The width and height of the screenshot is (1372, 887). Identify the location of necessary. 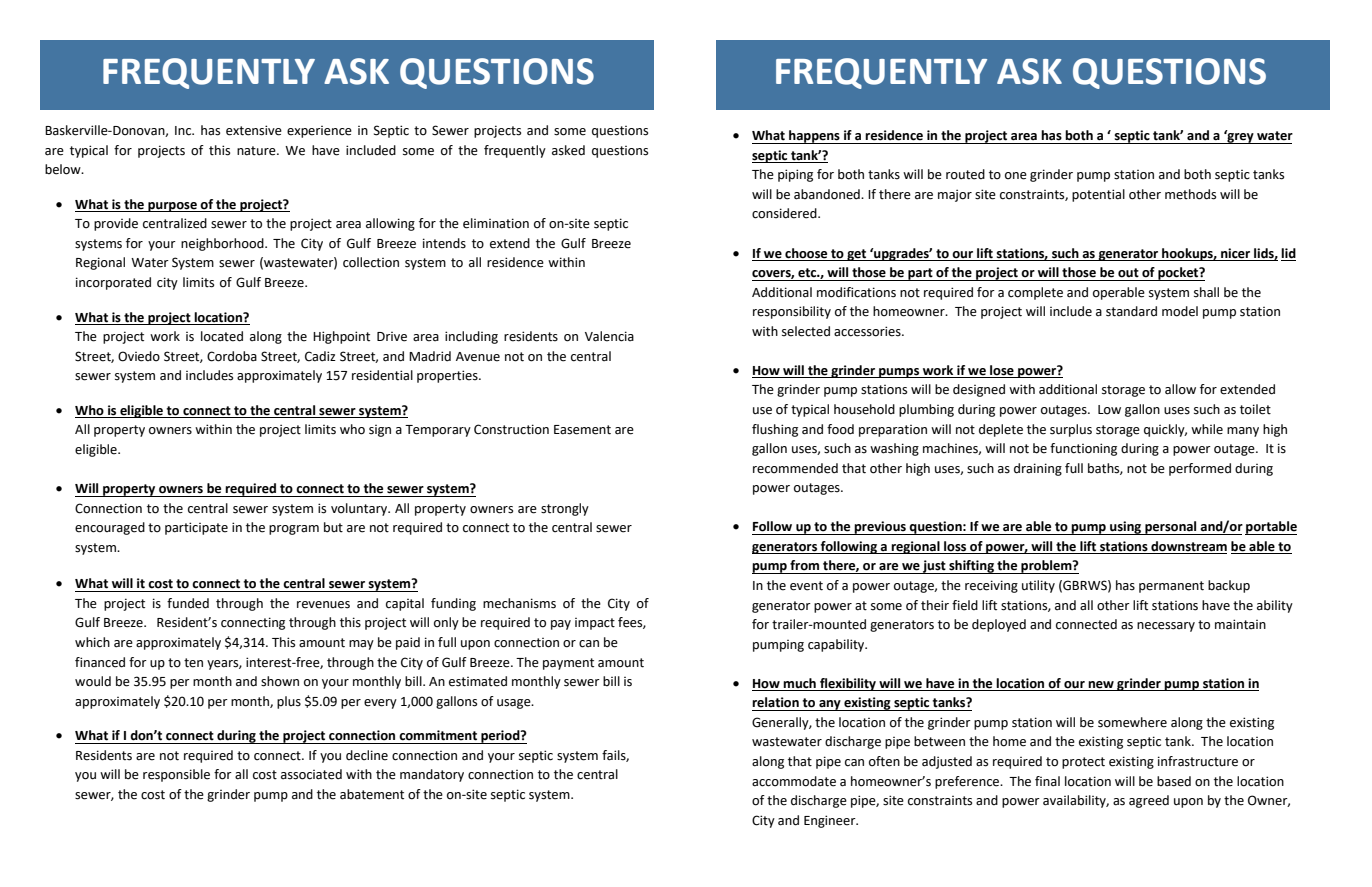
(1166, 627).
